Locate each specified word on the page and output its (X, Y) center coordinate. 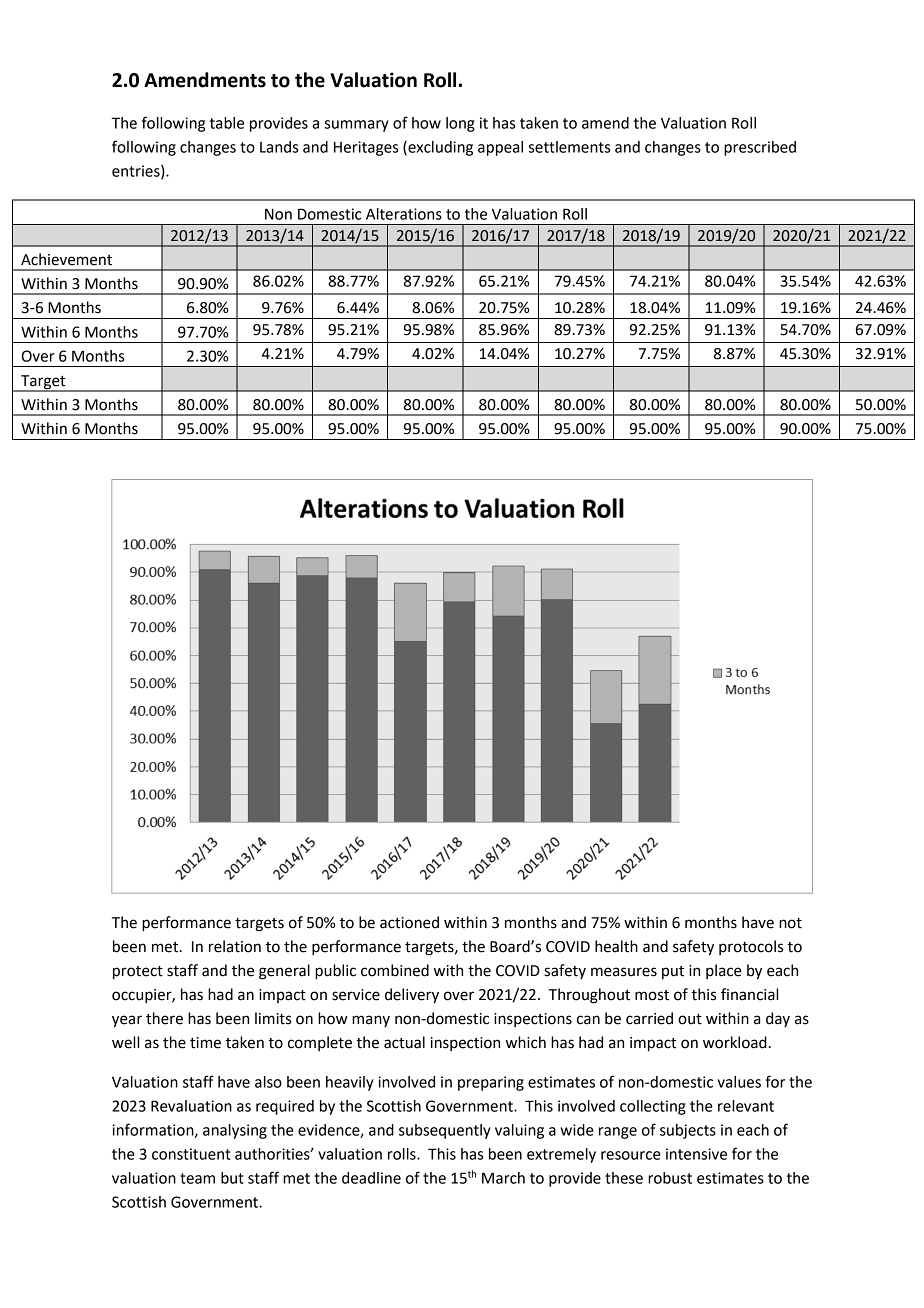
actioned (409, 922)
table (227, 123)
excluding (439, 148)
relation (235, 946)
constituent (191, 1154)
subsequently (445, 1131)
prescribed (760, 148)
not (790, 923)
